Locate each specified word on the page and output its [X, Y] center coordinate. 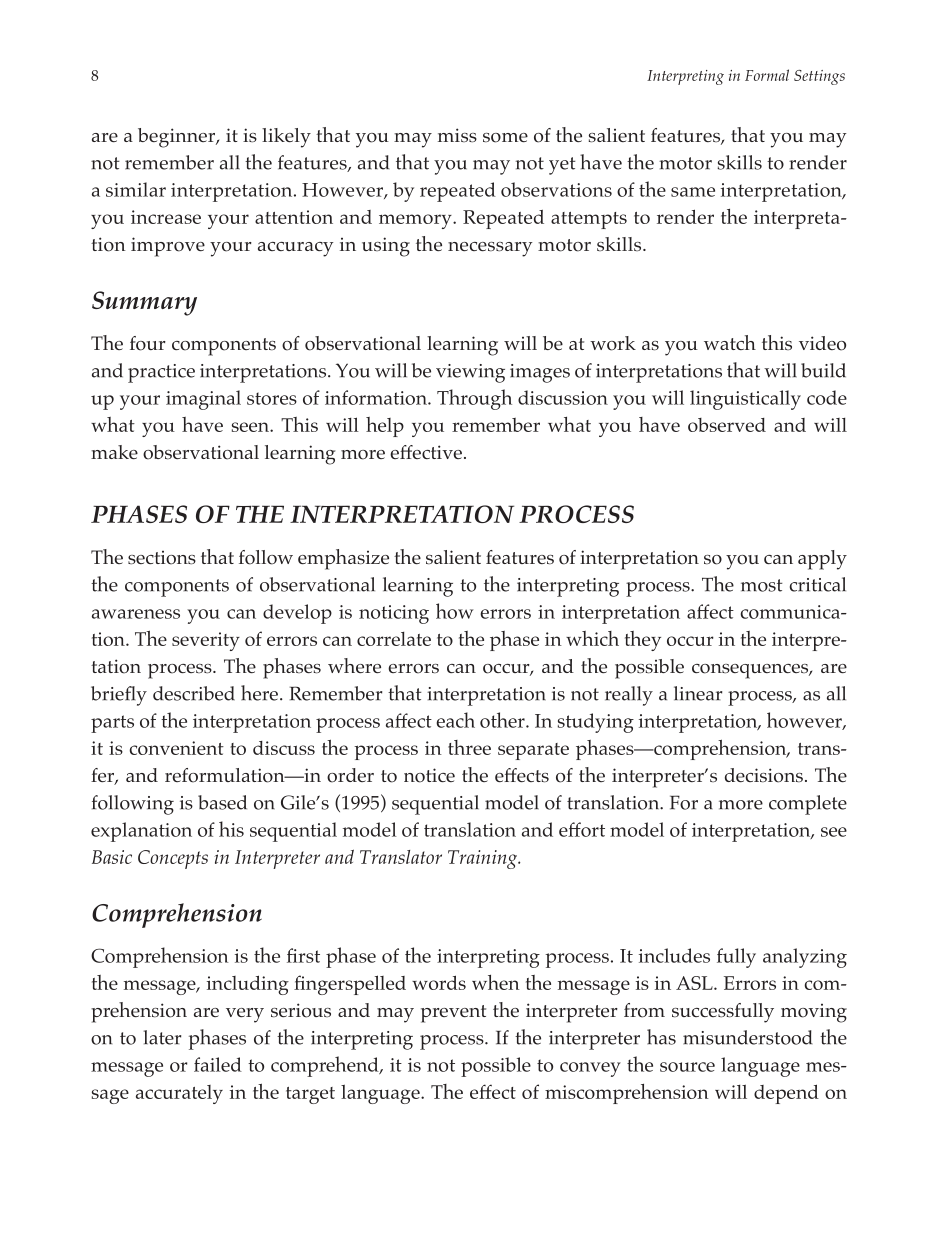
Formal [767, 75]
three [469, 747]
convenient [177, 748]
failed [218, 1064]
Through [474, 399]
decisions [764, 775]
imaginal [203, 400]
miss [457, 135]
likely [286, 138]
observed [727, 425]
